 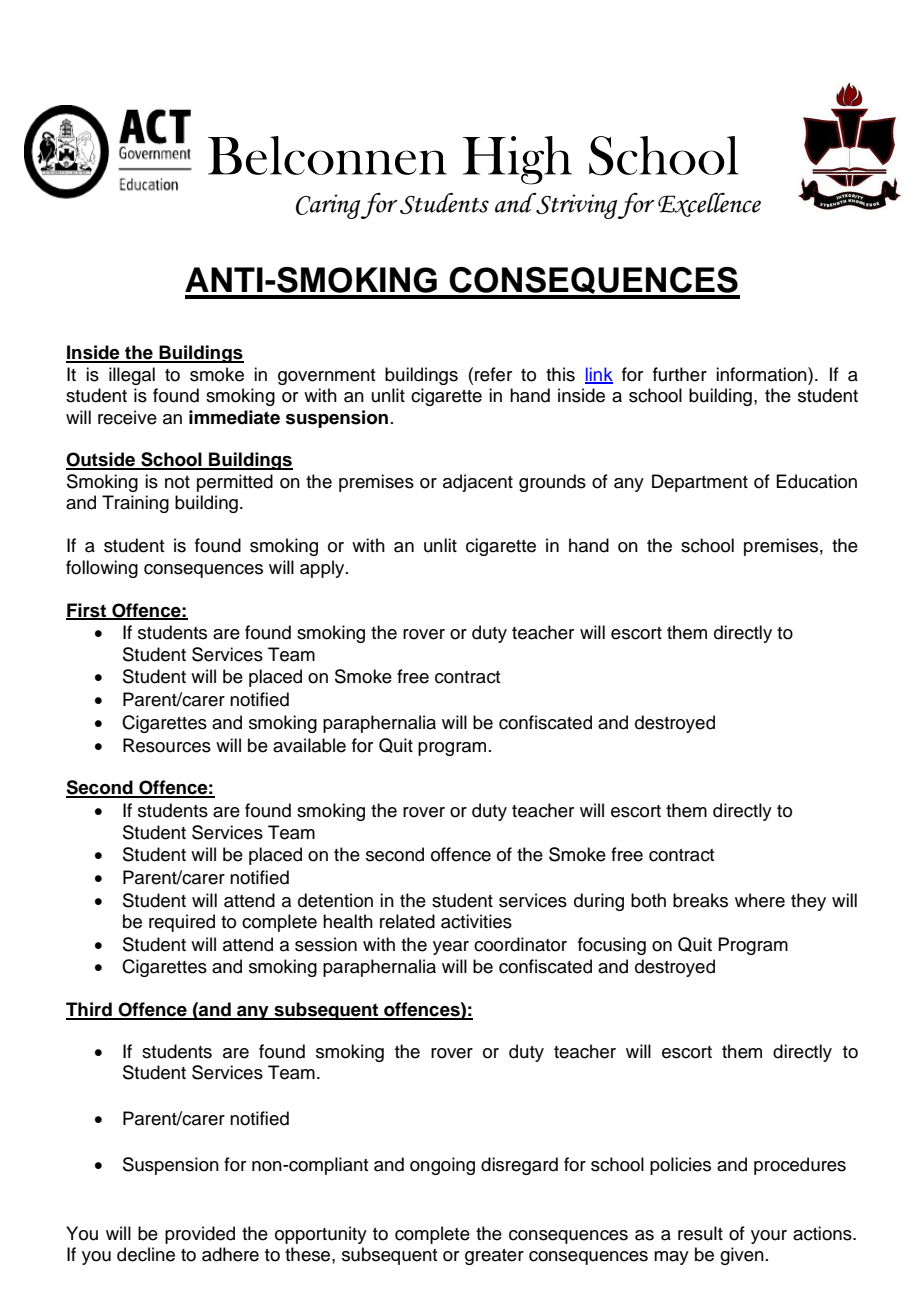 What do you see at coordinates (309, 745) in the screenshot?
I see `available` at bounding box center [309, 745].
